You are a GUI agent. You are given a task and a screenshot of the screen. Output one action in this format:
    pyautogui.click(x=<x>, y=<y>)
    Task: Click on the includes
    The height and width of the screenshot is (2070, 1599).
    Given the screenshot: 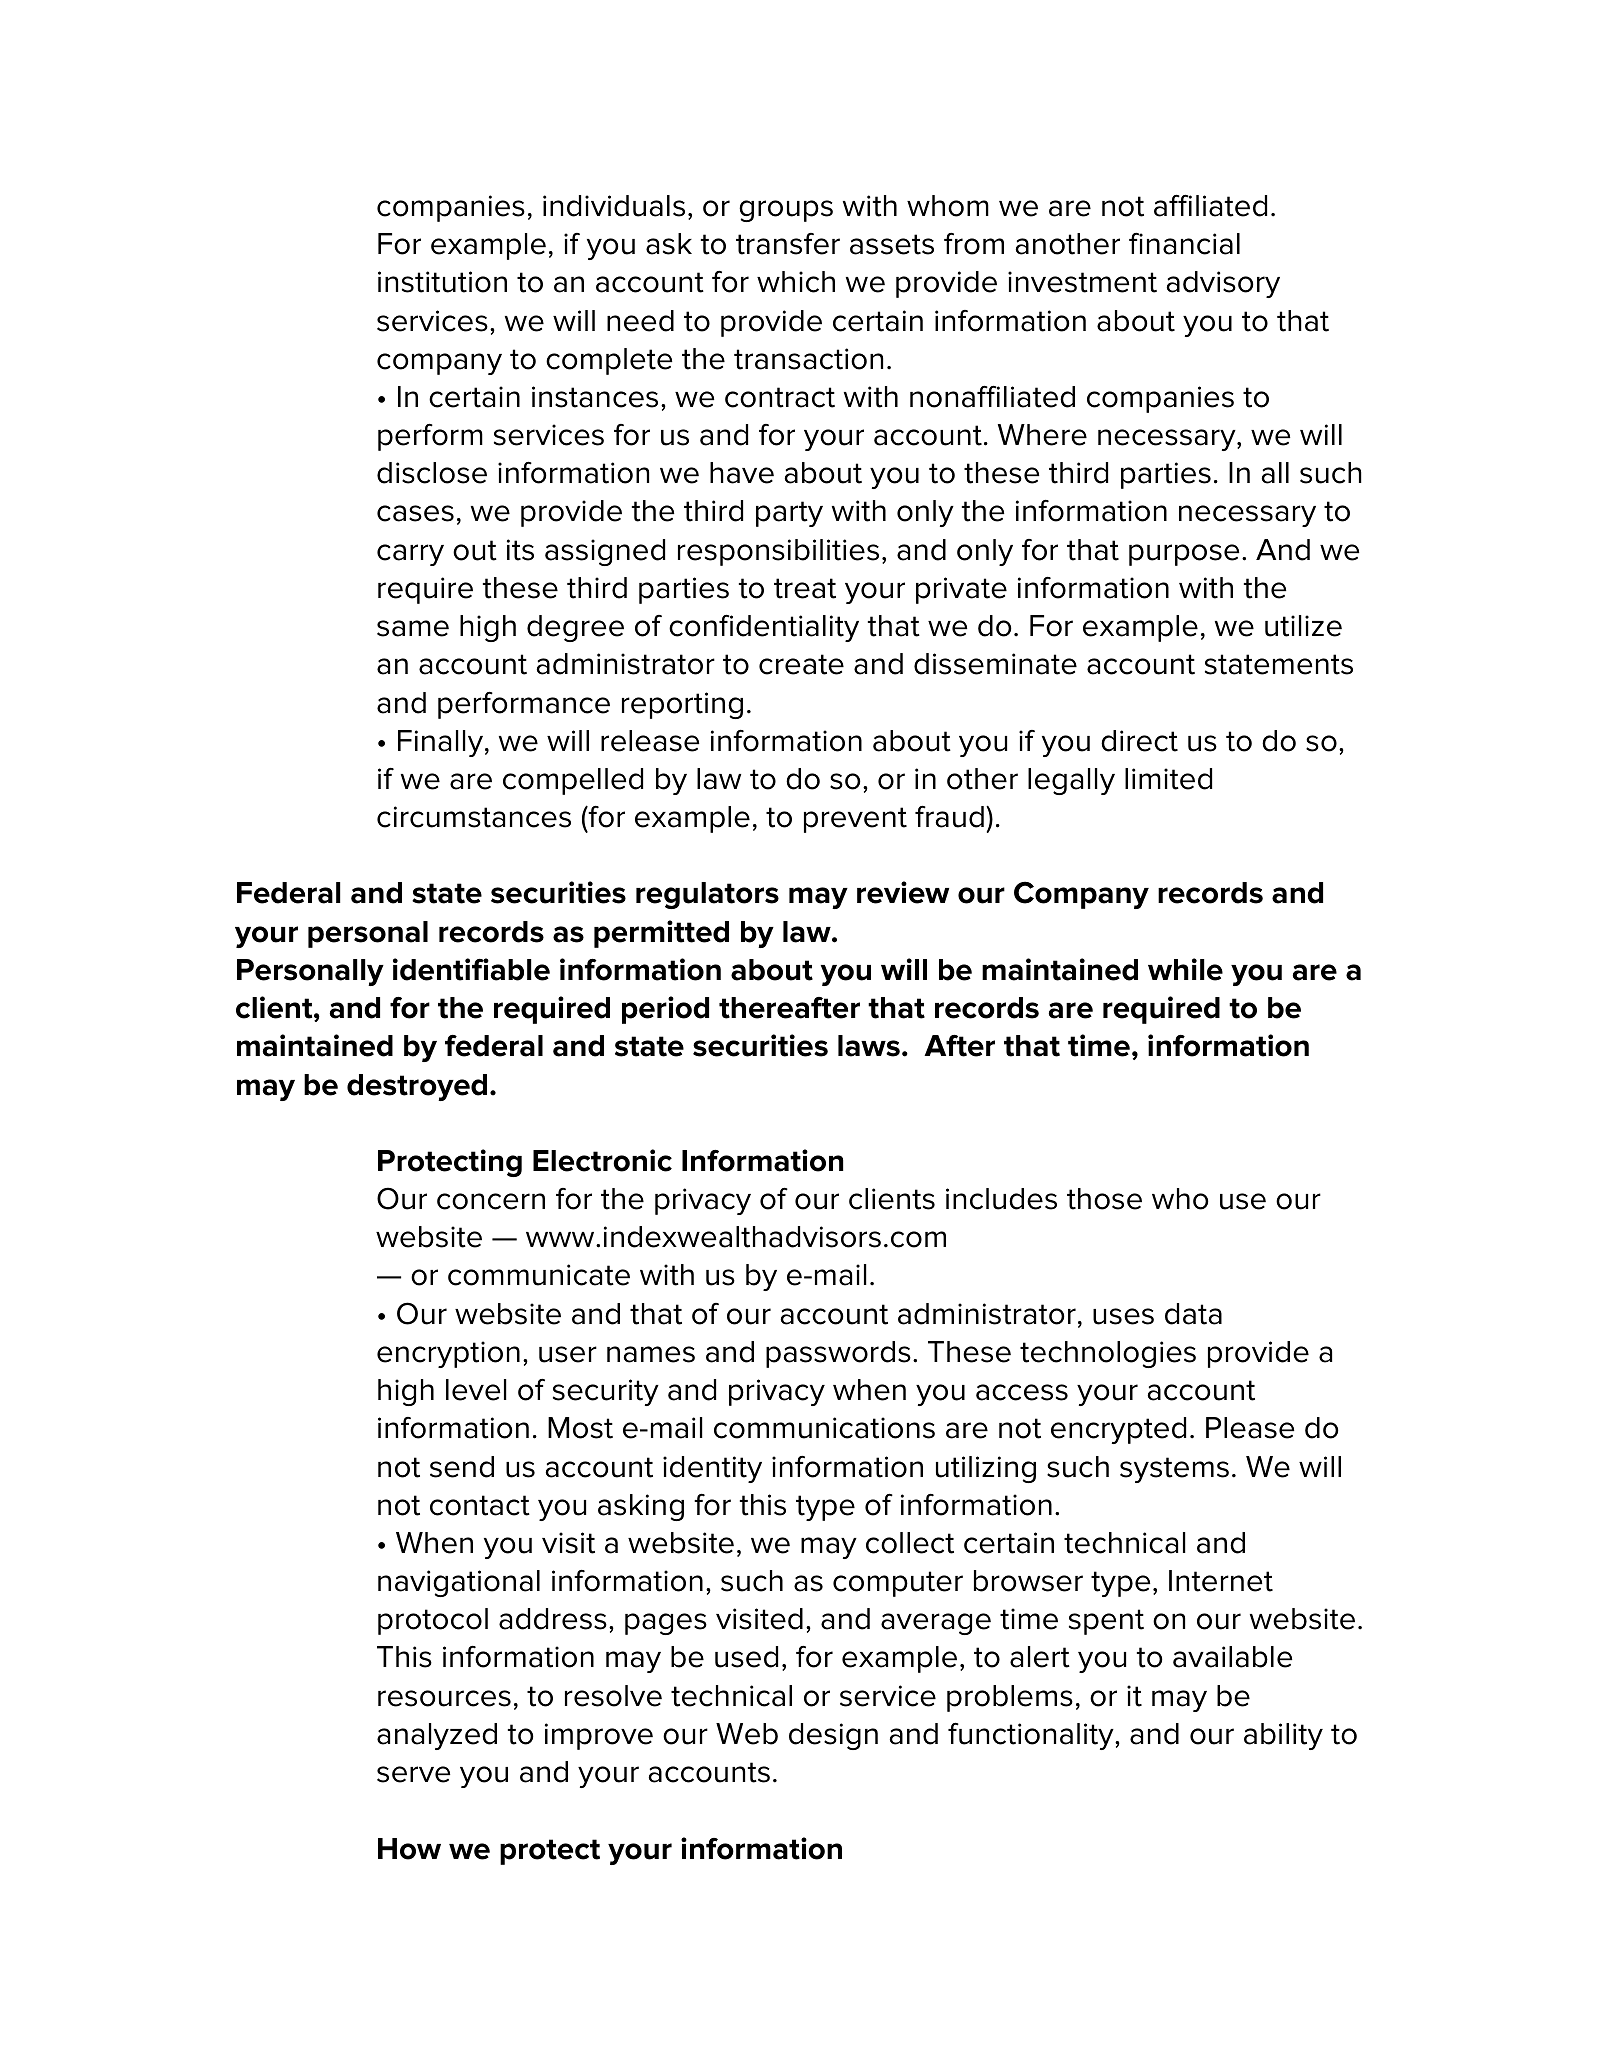 What is the action you would take?
    pyautogui.click(x=1001, y=1199)
